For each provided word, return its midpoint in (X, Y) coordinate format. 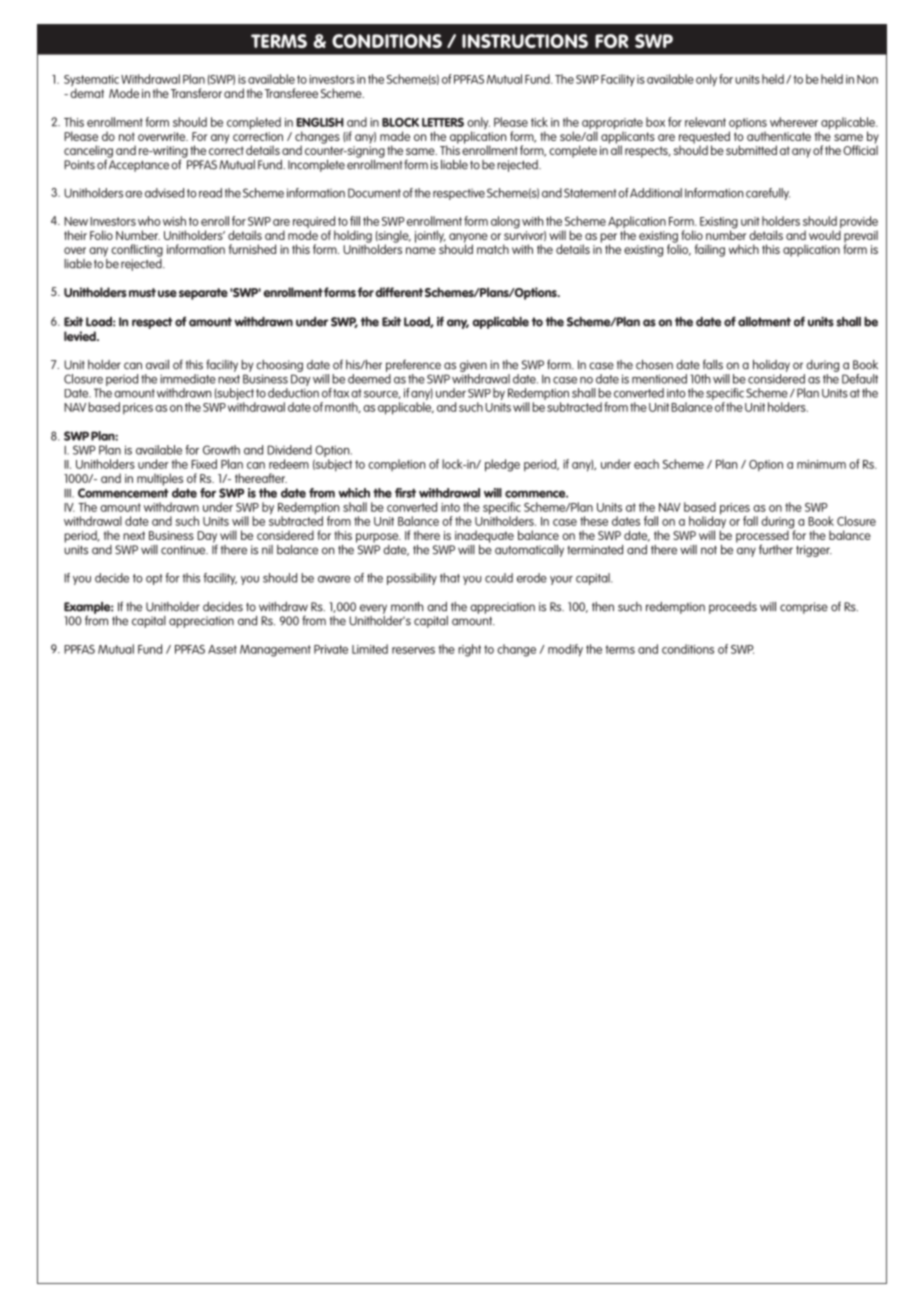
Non (867, 79)
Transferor (196, 93)
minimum (821, 464)
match (493, 249)
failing (710, 250)
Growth (221, 450)
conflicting (137, 250)
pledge (502, 465)
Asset (222, 649)
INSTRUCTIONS (525, 41)
